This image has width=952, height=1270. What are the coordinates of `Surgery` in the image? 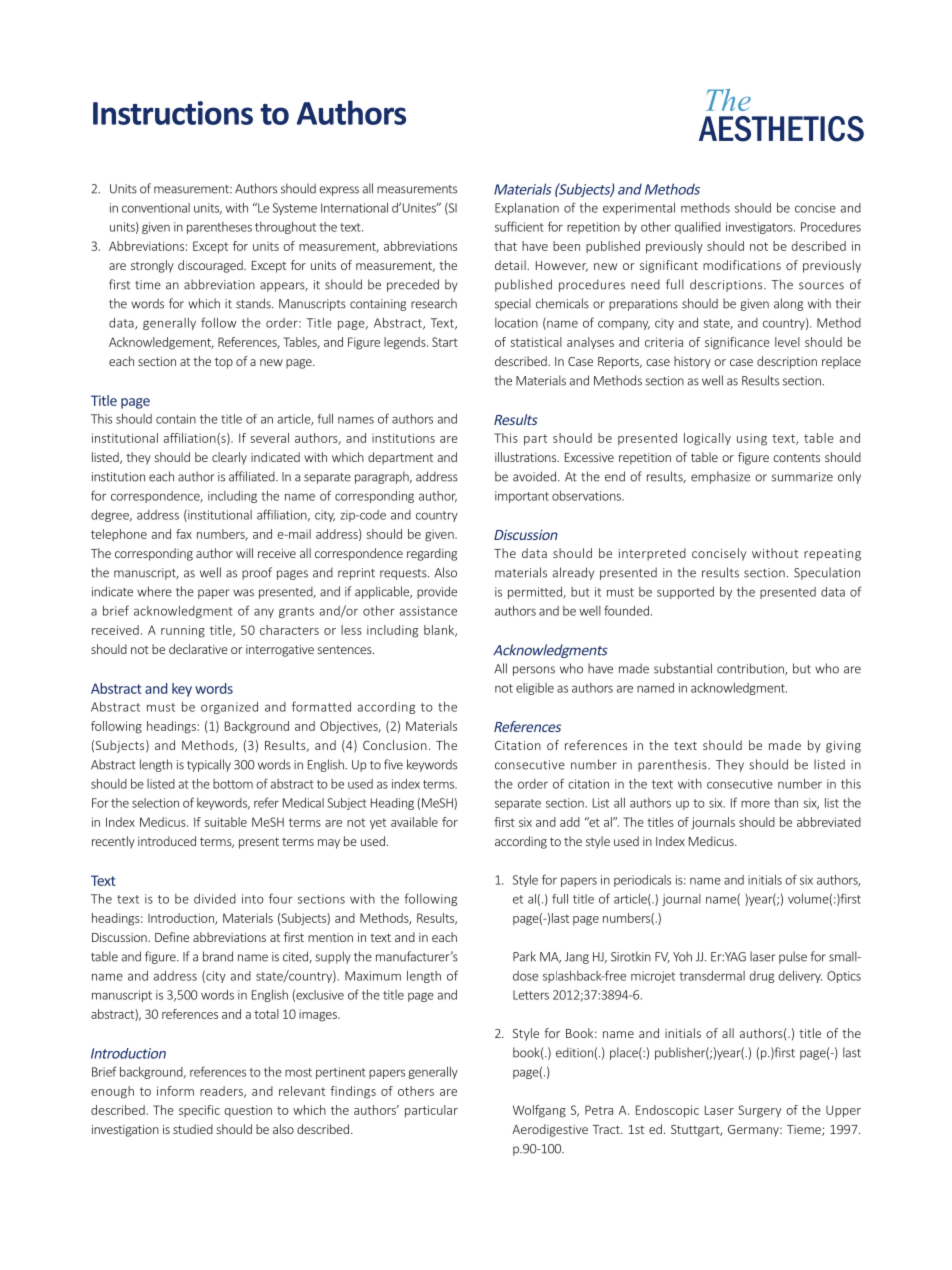 It's located at (759, 1111).
